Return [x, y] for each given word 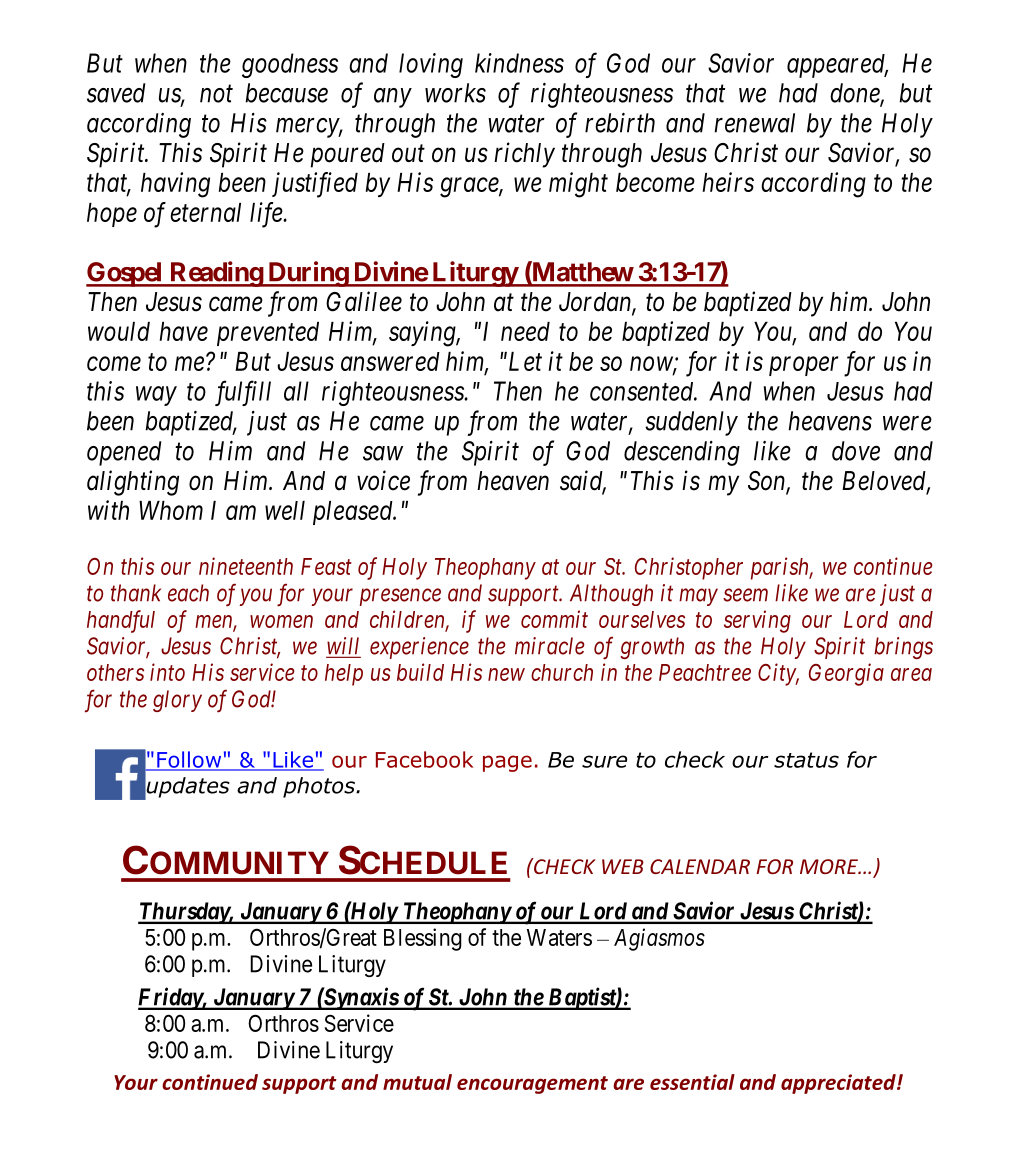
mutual [417, 1082]
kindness [519, 63]
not [216, 94]
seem [745, 595]
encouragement [532, 1085]
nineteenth [246, 566]
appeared [837, 66]
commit [554, 619]
